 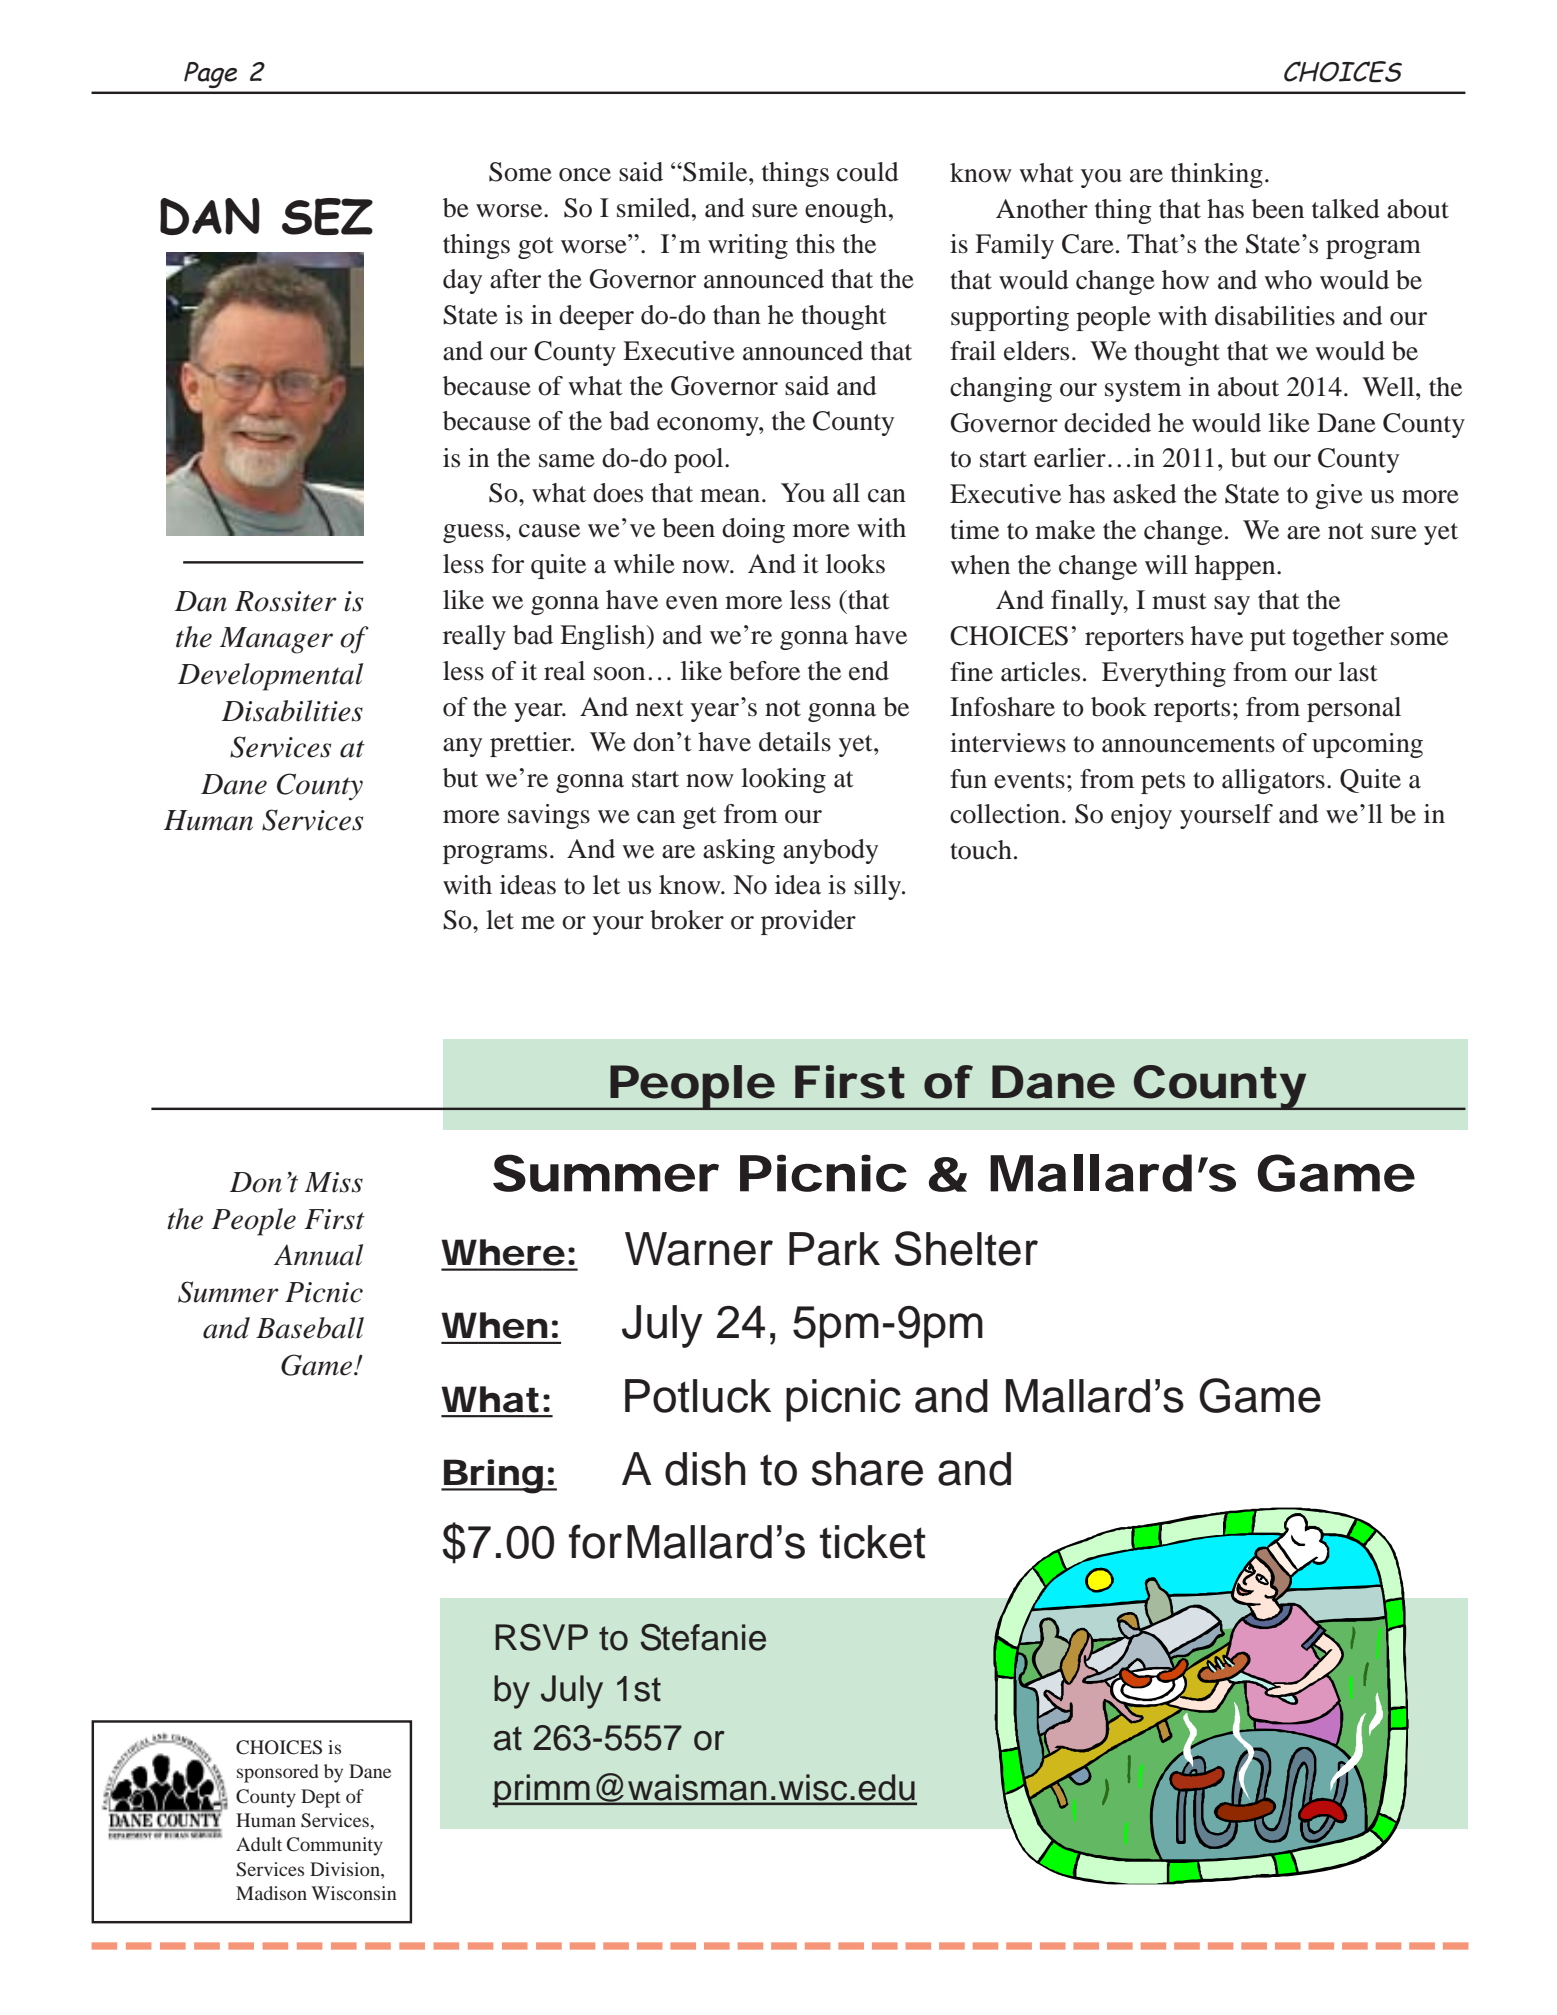 What do you see at coordinates (815, 244) in the document?
I see `this` at bounding box center [815, 244].
